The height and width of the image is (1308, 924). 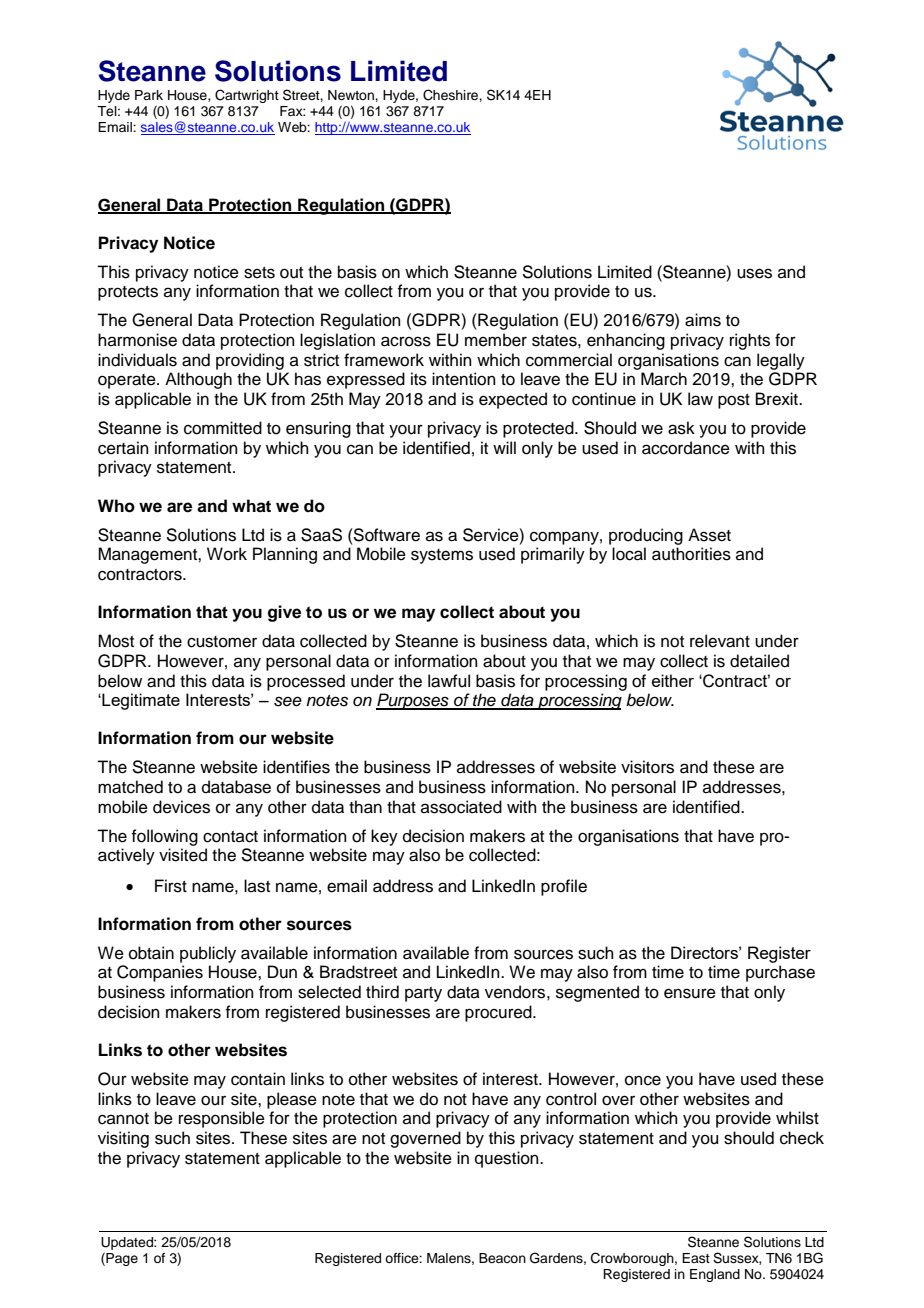 What do you see at coordinates (696, 1258) in the image?
I see `East` at bounding box center [696, 1258].
